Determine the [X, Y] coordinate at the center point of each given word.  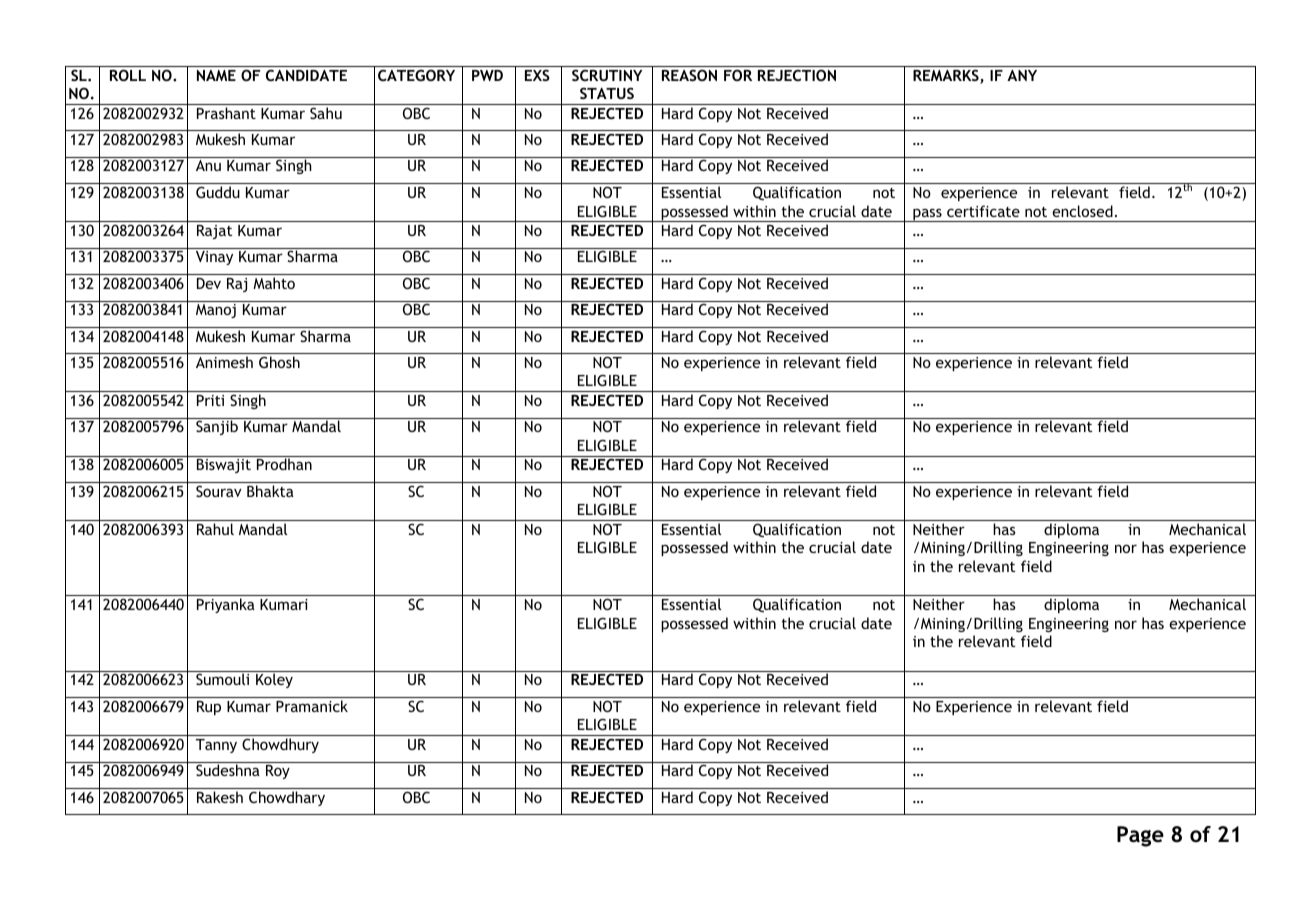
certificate [983, 211]
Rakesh [220, 797]
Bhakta [270, 491]
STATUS [607, 93]
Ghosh [279, 362]
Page [1140, 836]
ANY [1022, 75]
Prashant [226, 113]
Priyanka [226, 605]
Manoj [216, 311]
